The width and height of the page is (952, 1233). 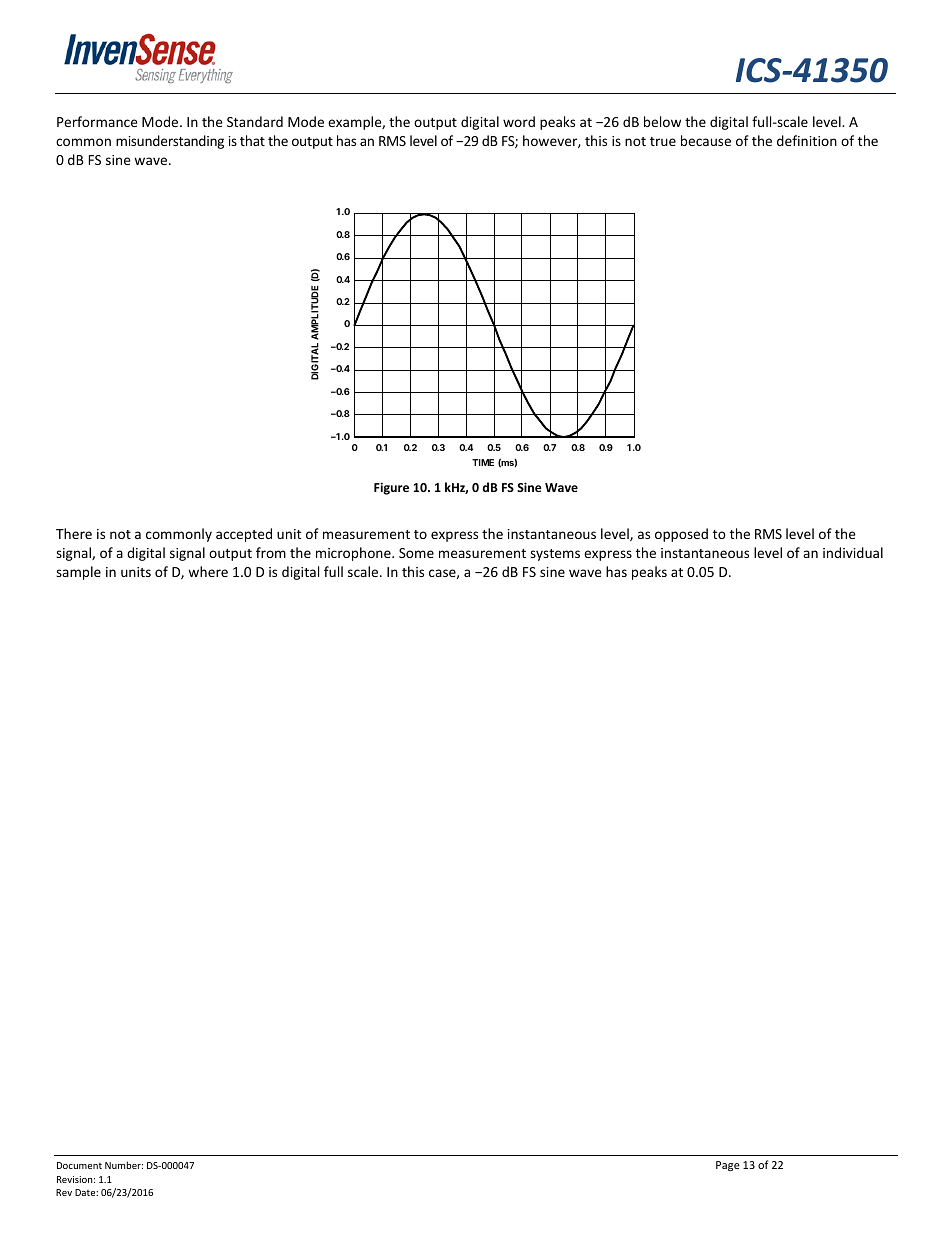 I want to click on Some, so click(x=416, y=553).
